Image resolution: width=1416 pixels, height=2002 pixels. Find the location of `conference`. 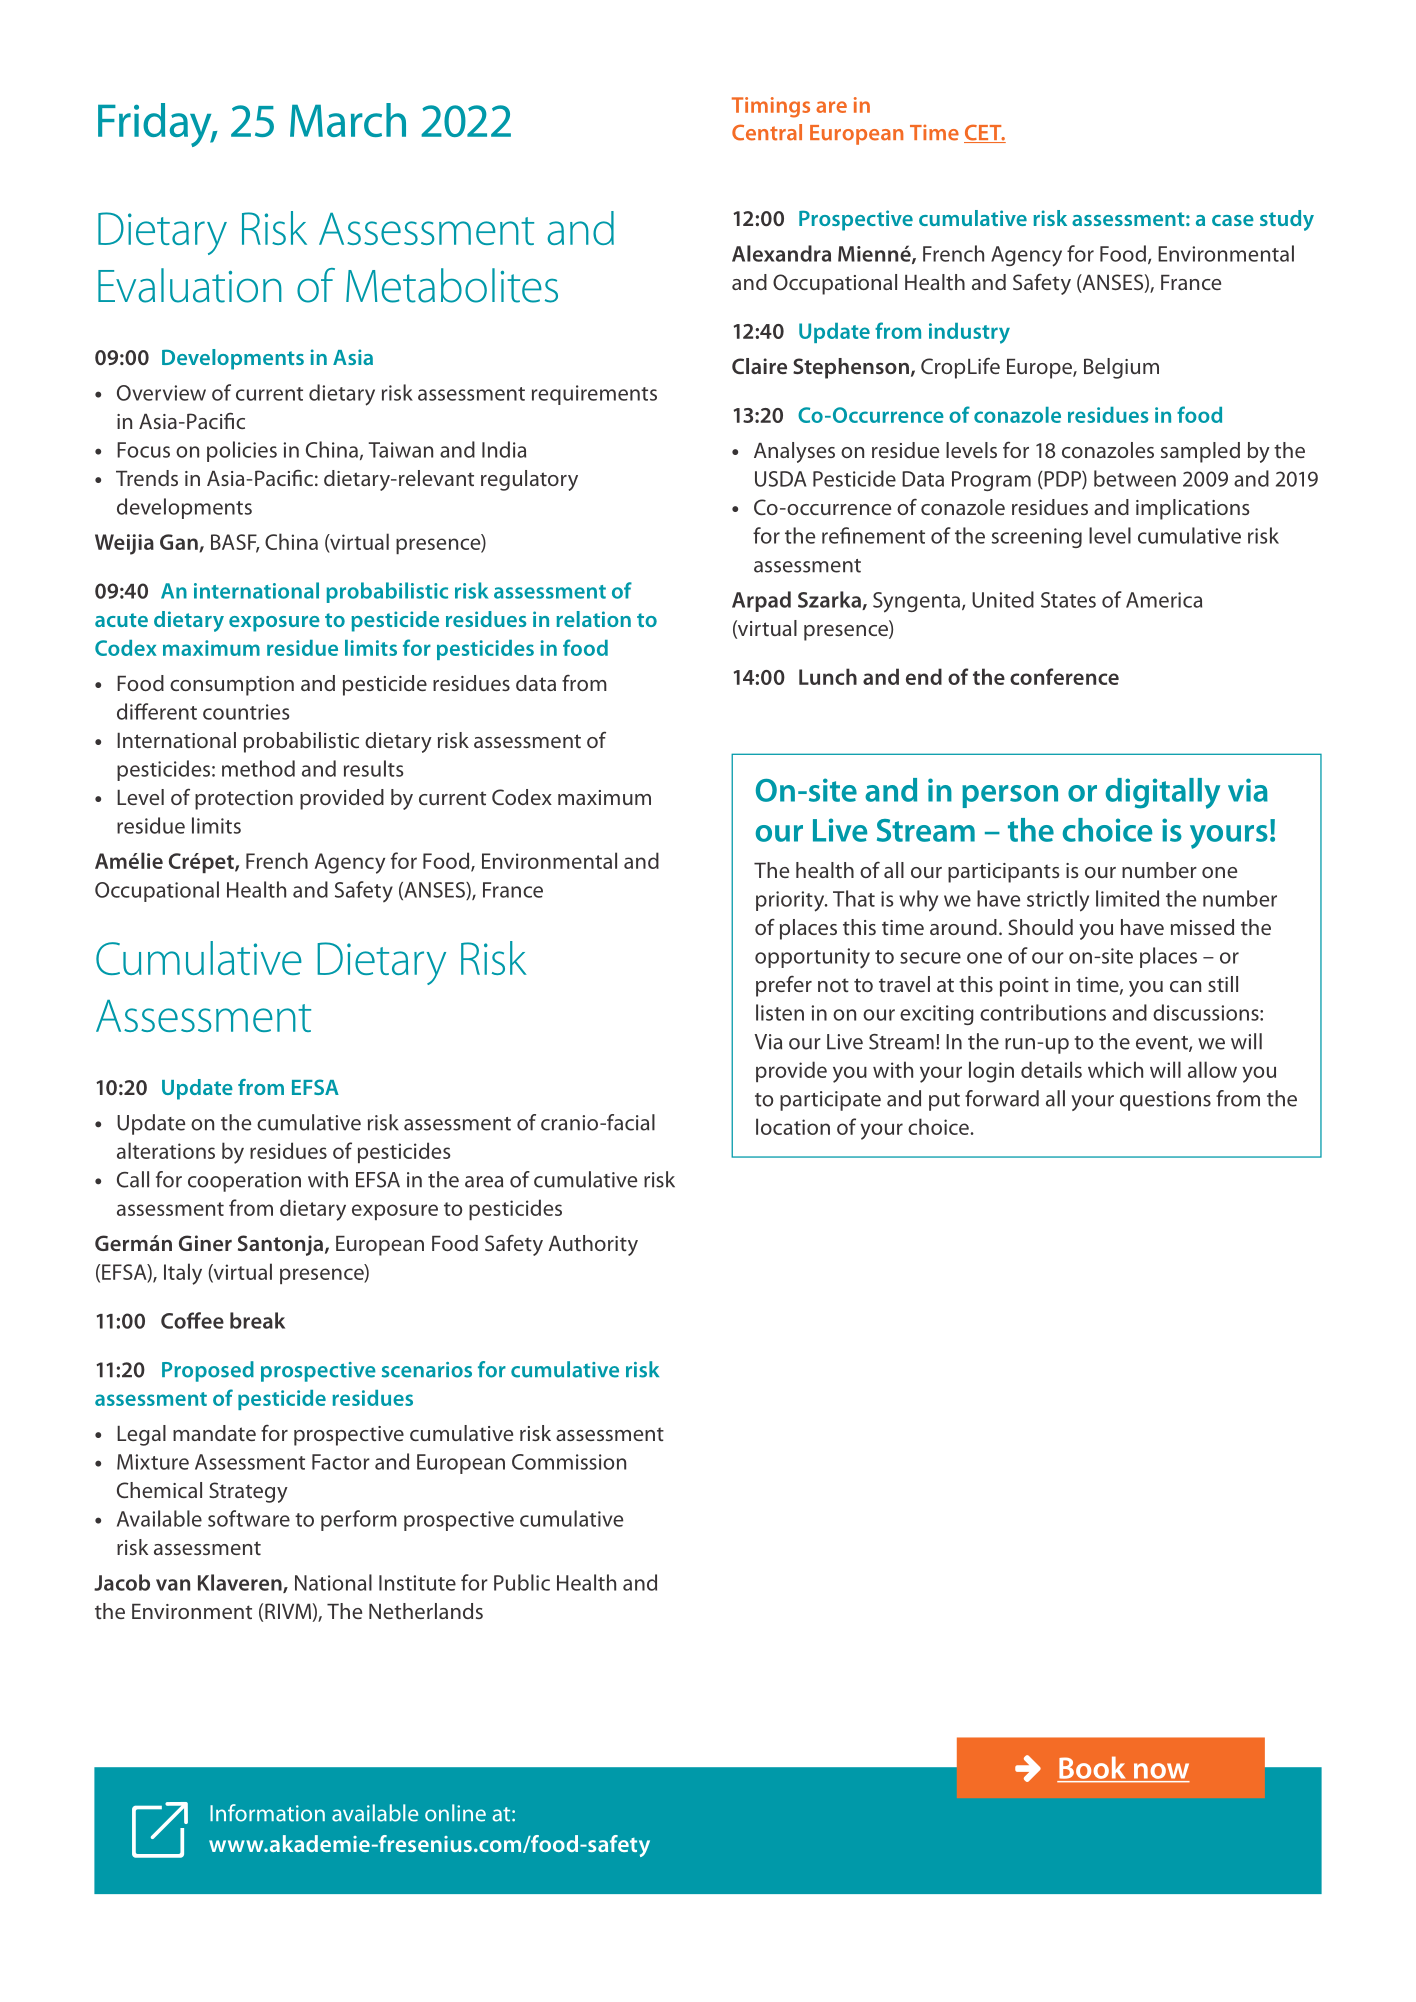

conference is located at coordinates (1064, 676).
